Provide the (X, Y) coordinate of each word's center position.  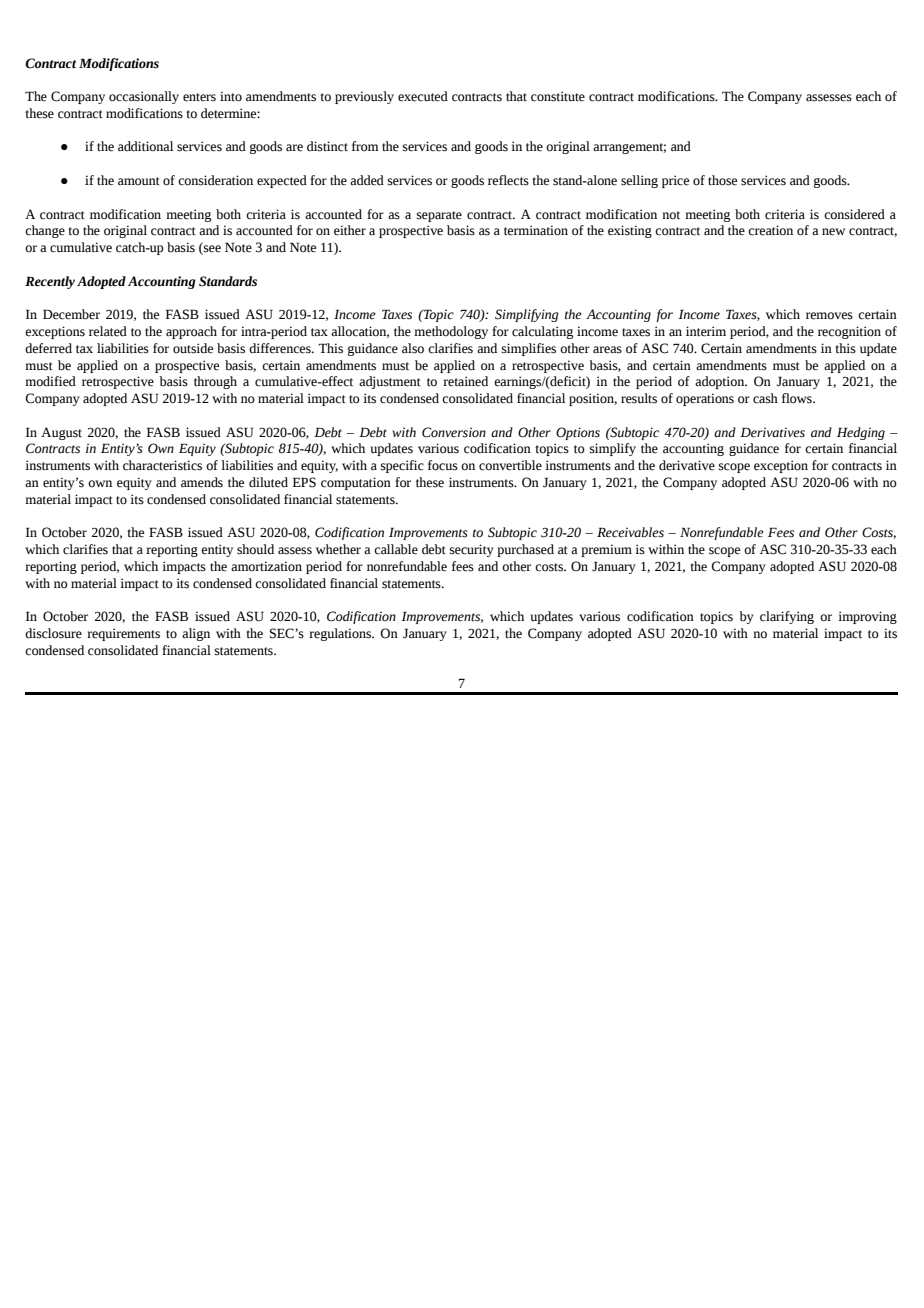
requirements (123, 634)
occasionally (144, 97)
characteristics (162, 465)
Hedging (861, 433)
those (722, 180)
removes (829, 316)
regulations (341, 634)
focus (443, 465)
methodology (451, 332)
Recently (50, 282)
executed (423, 96)
